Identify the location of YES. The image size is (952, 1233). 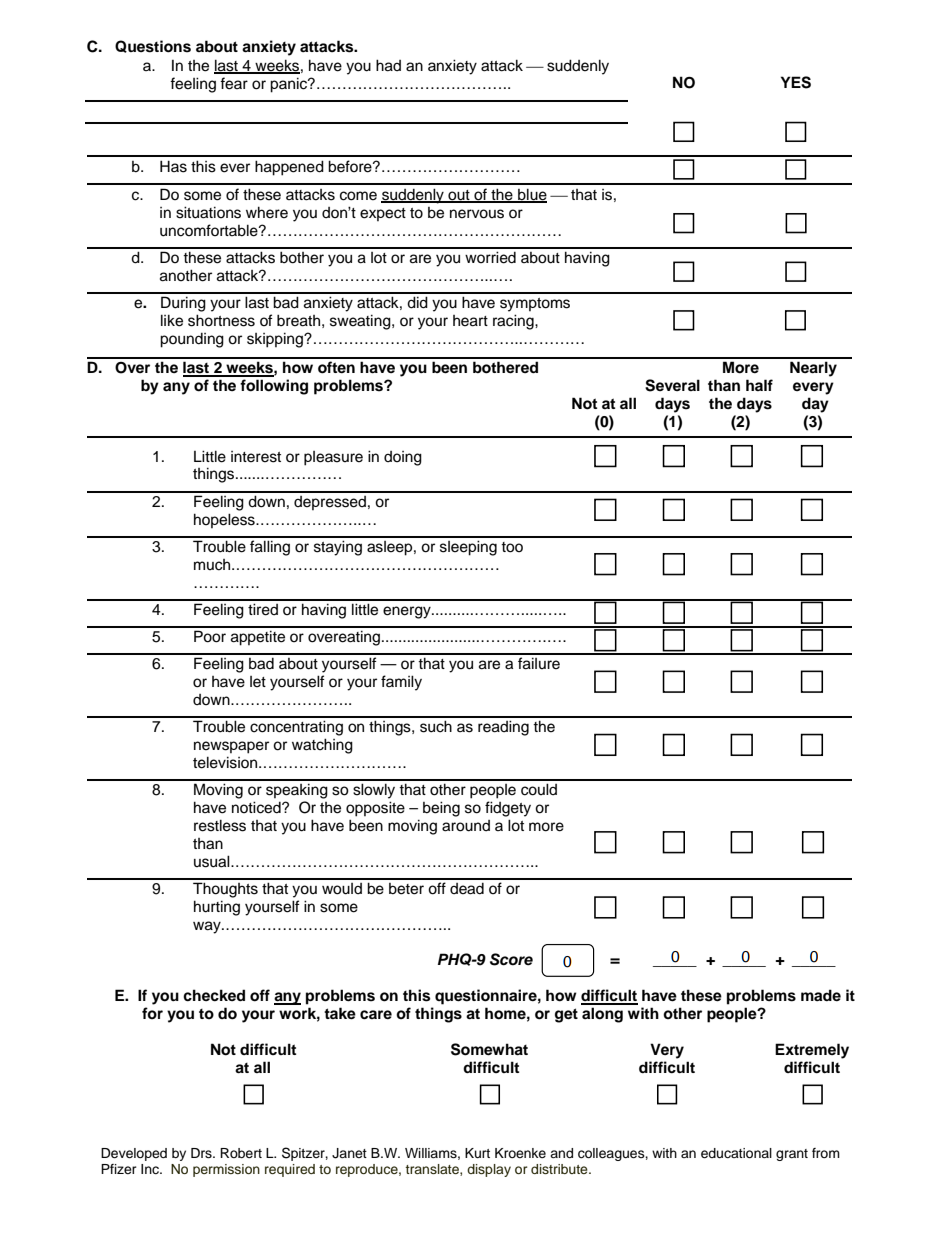
(796, 82).
